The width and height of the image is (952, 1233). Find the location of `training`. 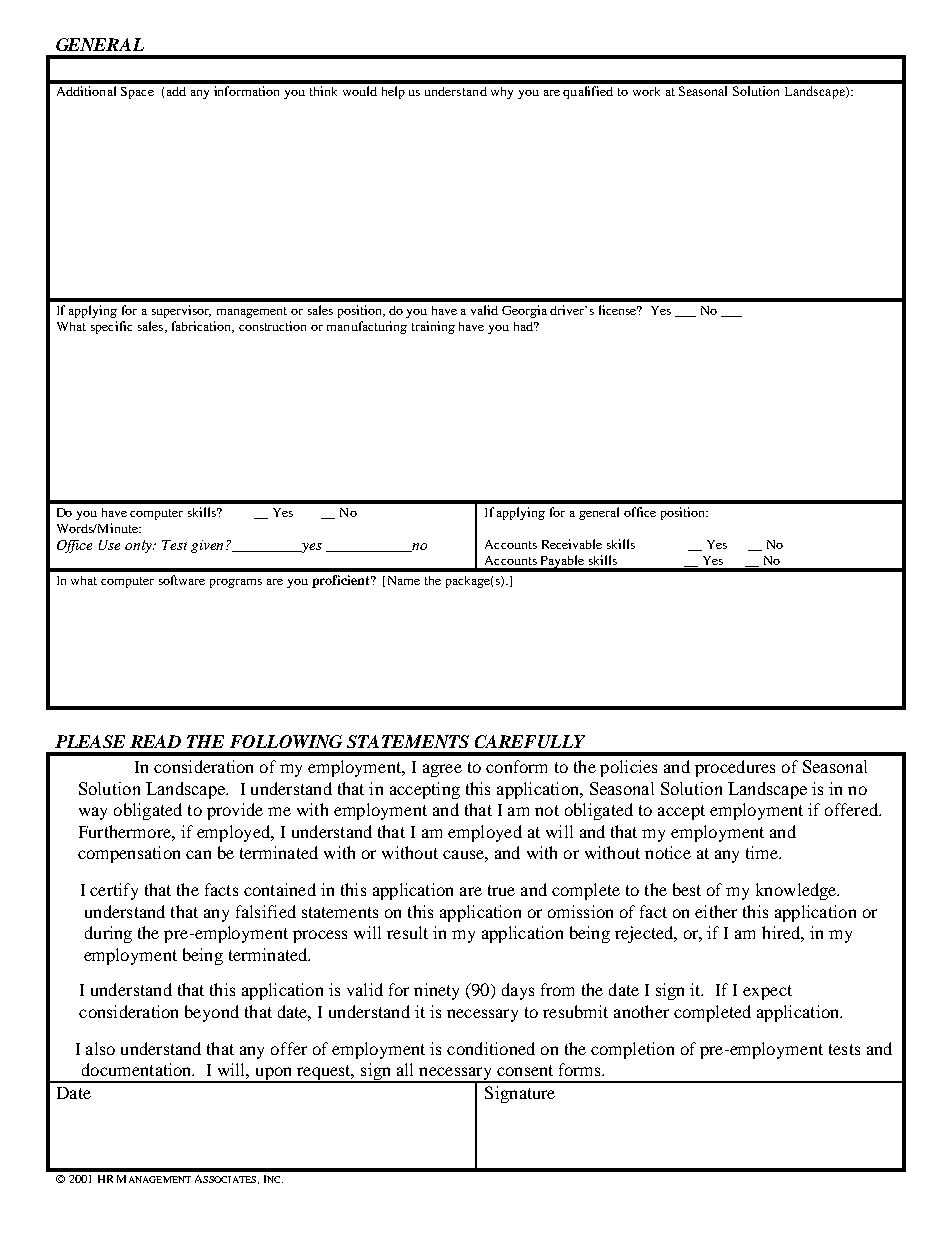

training is located at coordinates (433, 327).
